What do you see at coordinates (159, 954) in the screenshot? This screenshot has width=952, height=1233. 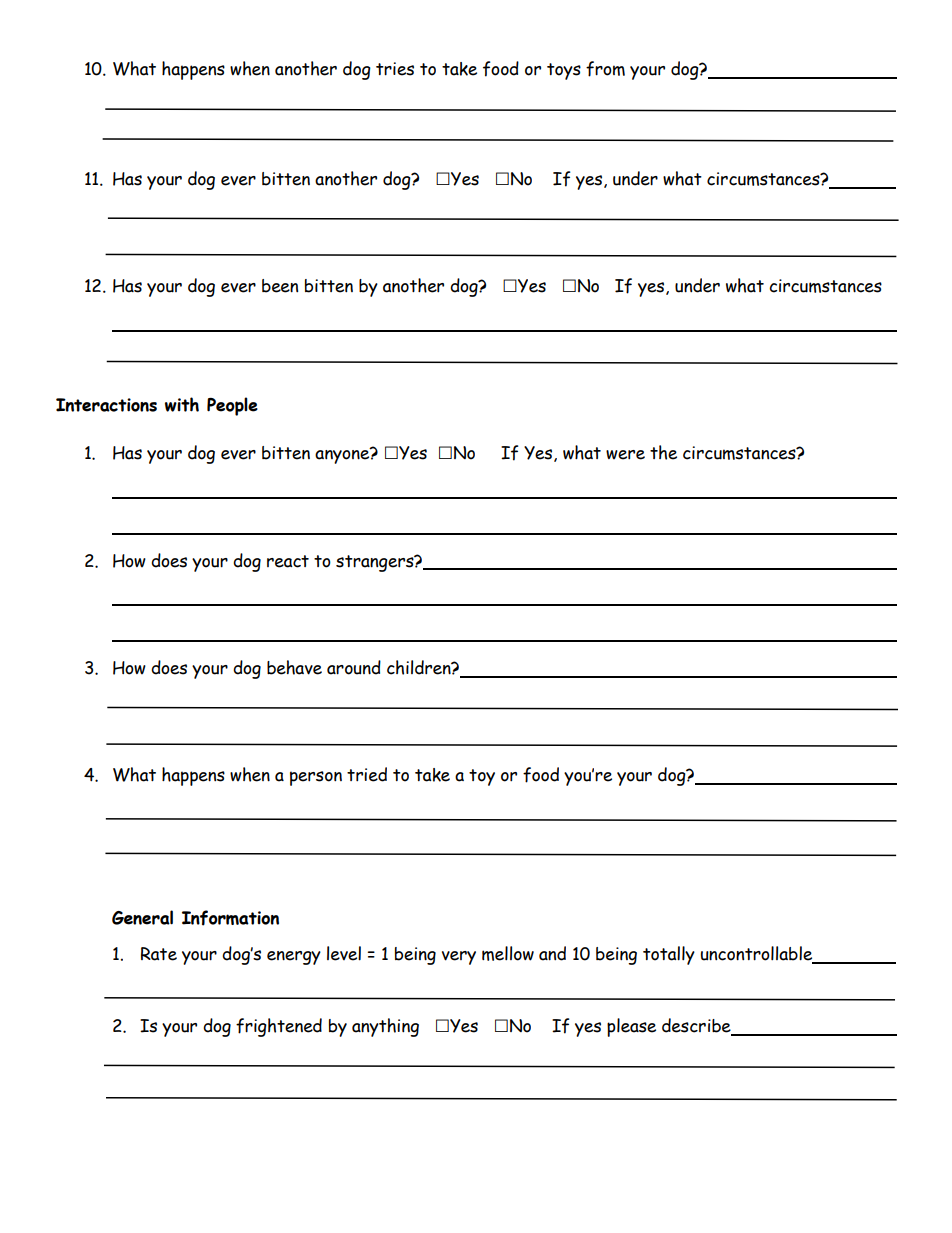 I see `Rate` at bounding box center [159, 954].
